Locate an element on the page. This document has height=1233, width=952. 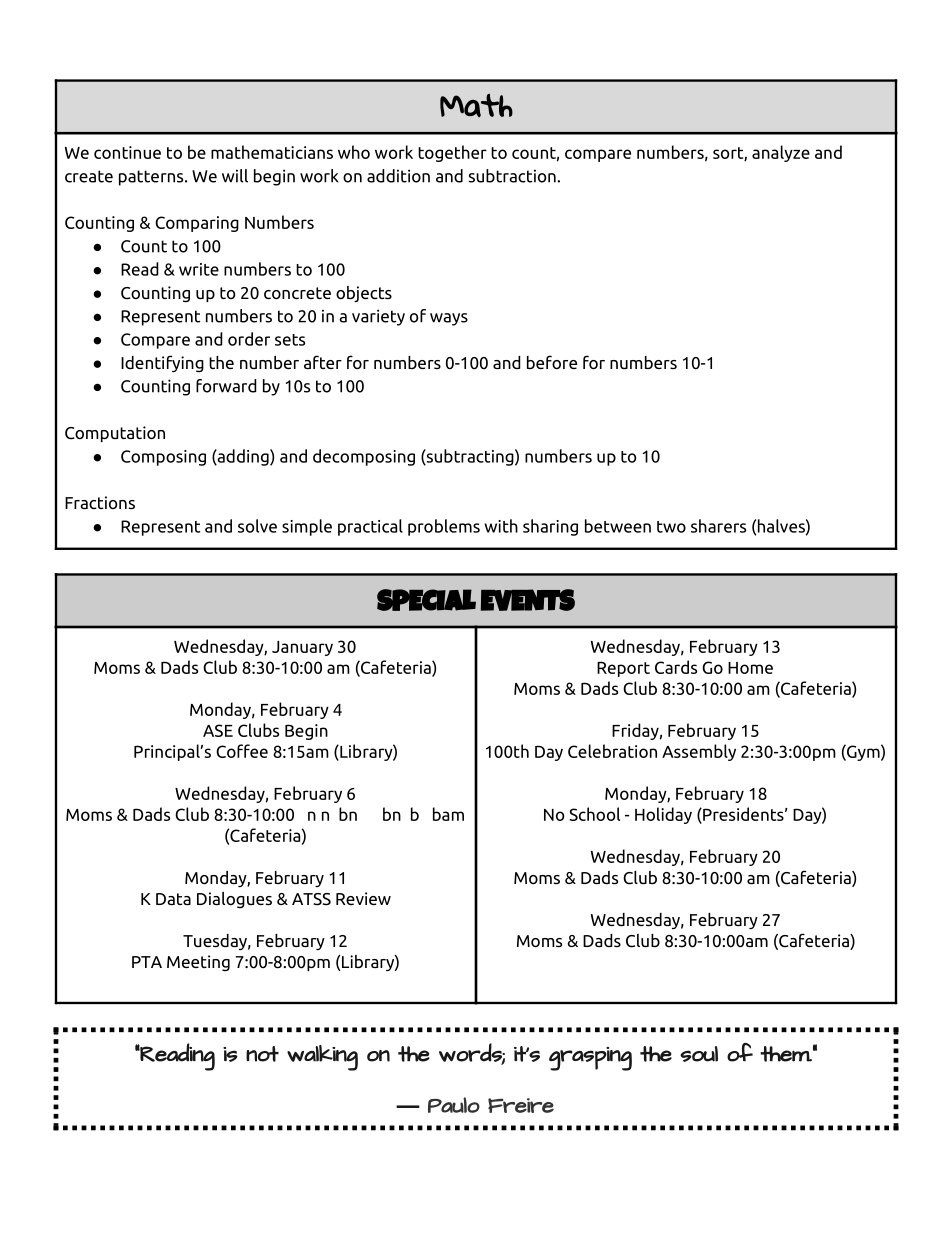
problems is located at coordinates (444, 527).
